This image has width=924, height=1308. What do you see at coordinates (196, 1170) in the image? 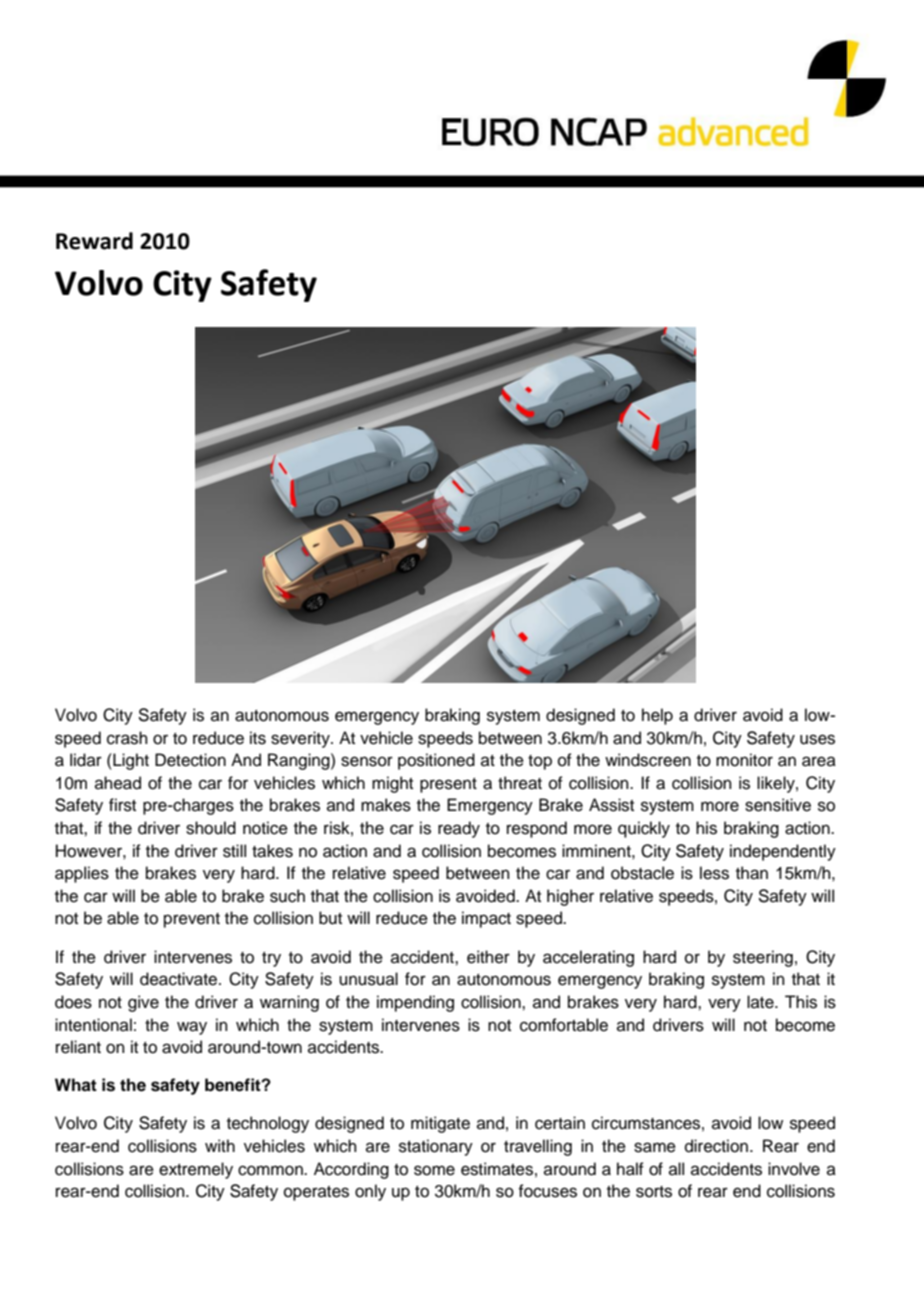
I see `extremely` at bounding box center [196, 1170].
